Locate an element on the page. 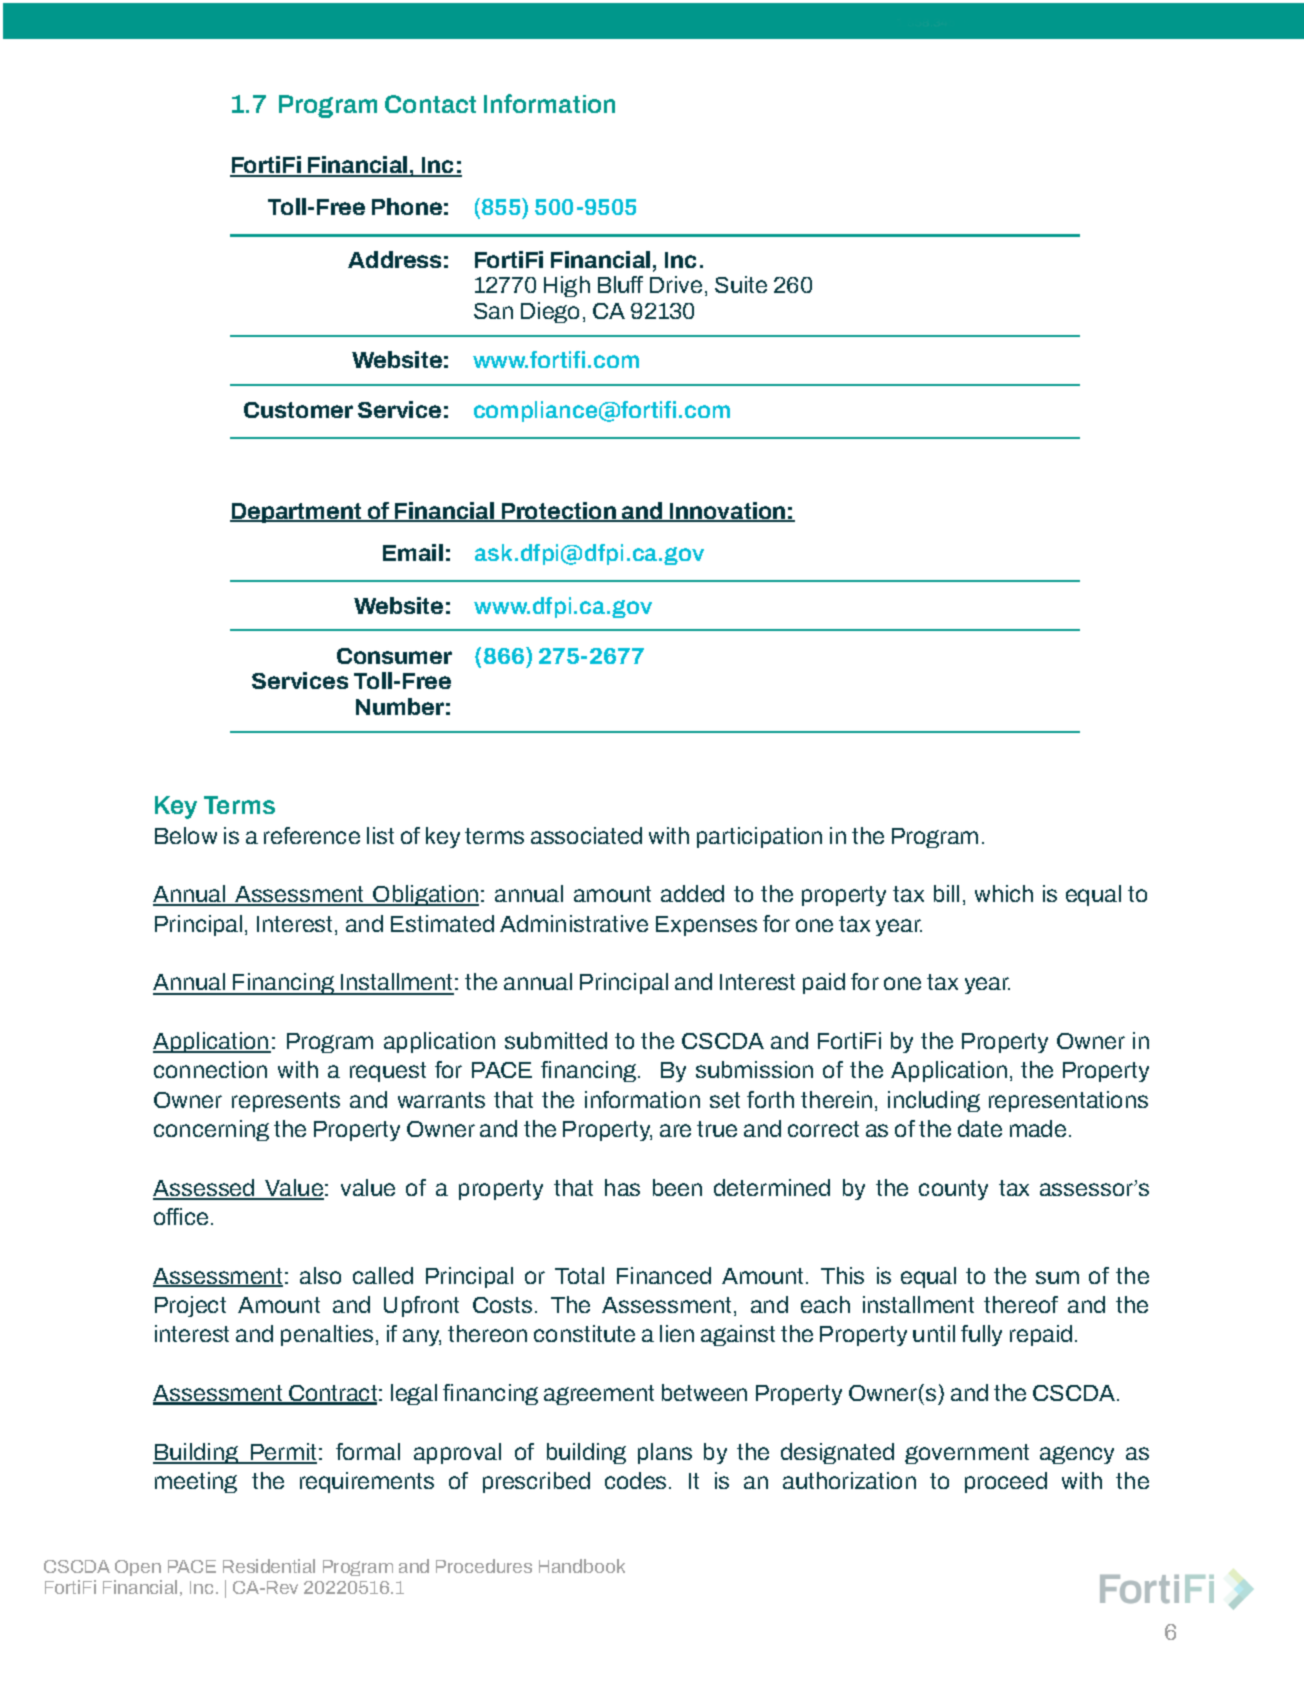 Image resolution: width=1304 pixels, height=1688 pixels. proceed is located at coordinates (1006, 1482).
